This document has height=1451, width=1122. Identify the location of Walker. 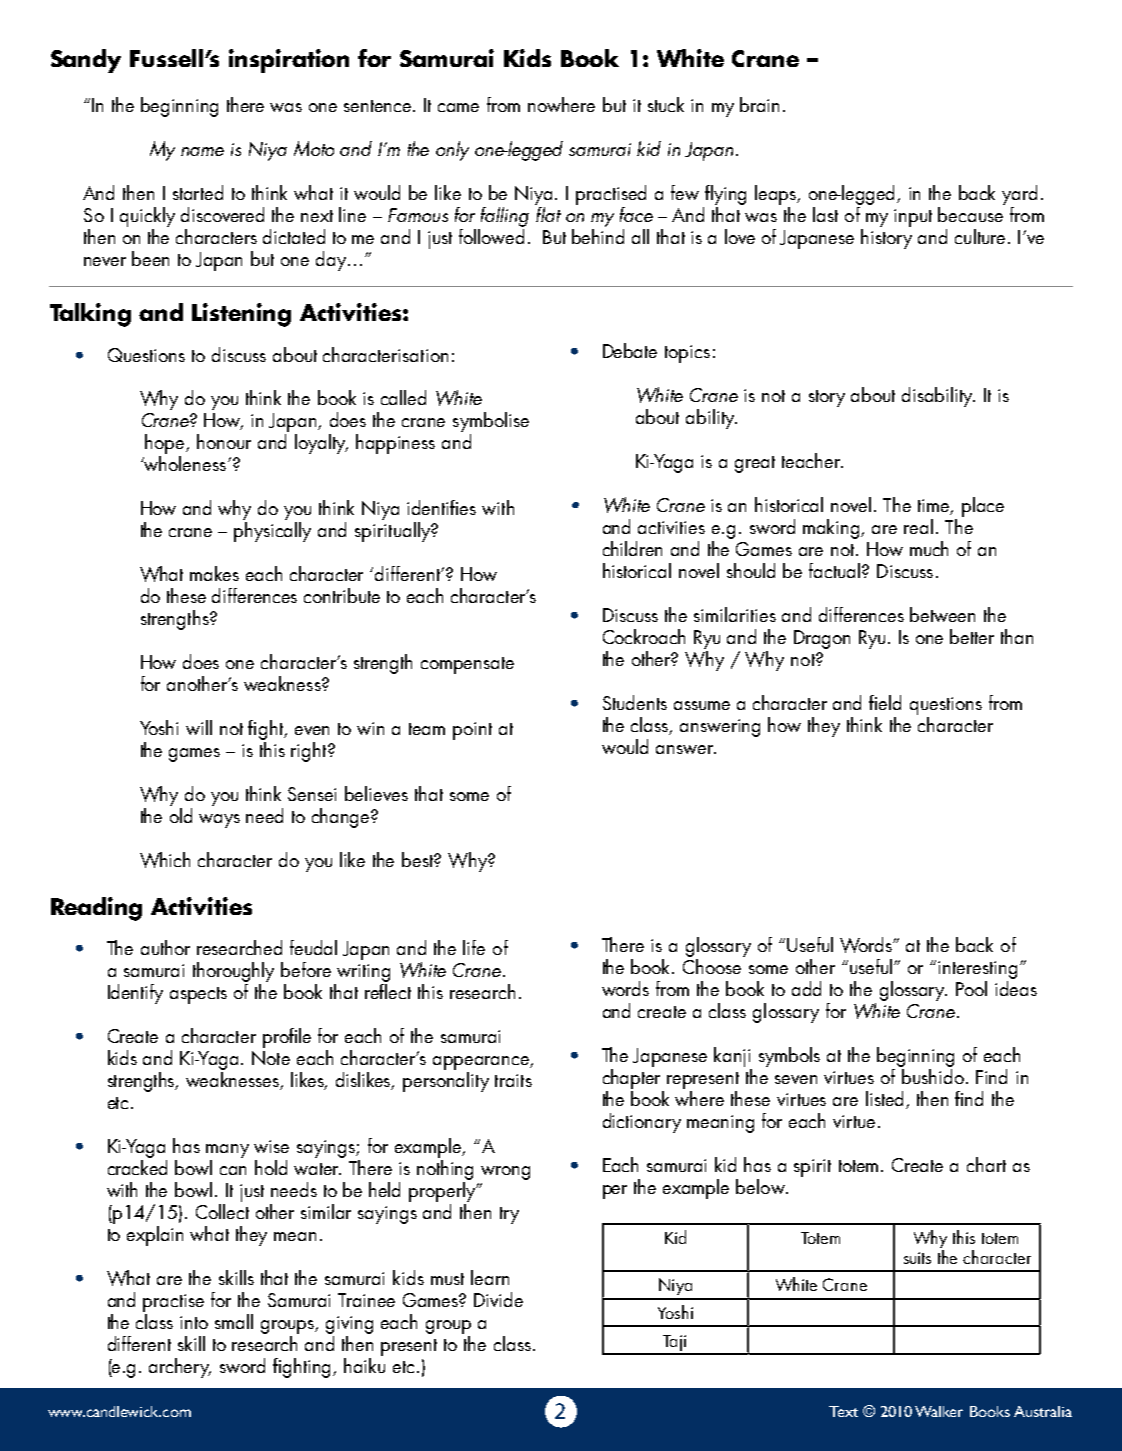
(939, 1411).
